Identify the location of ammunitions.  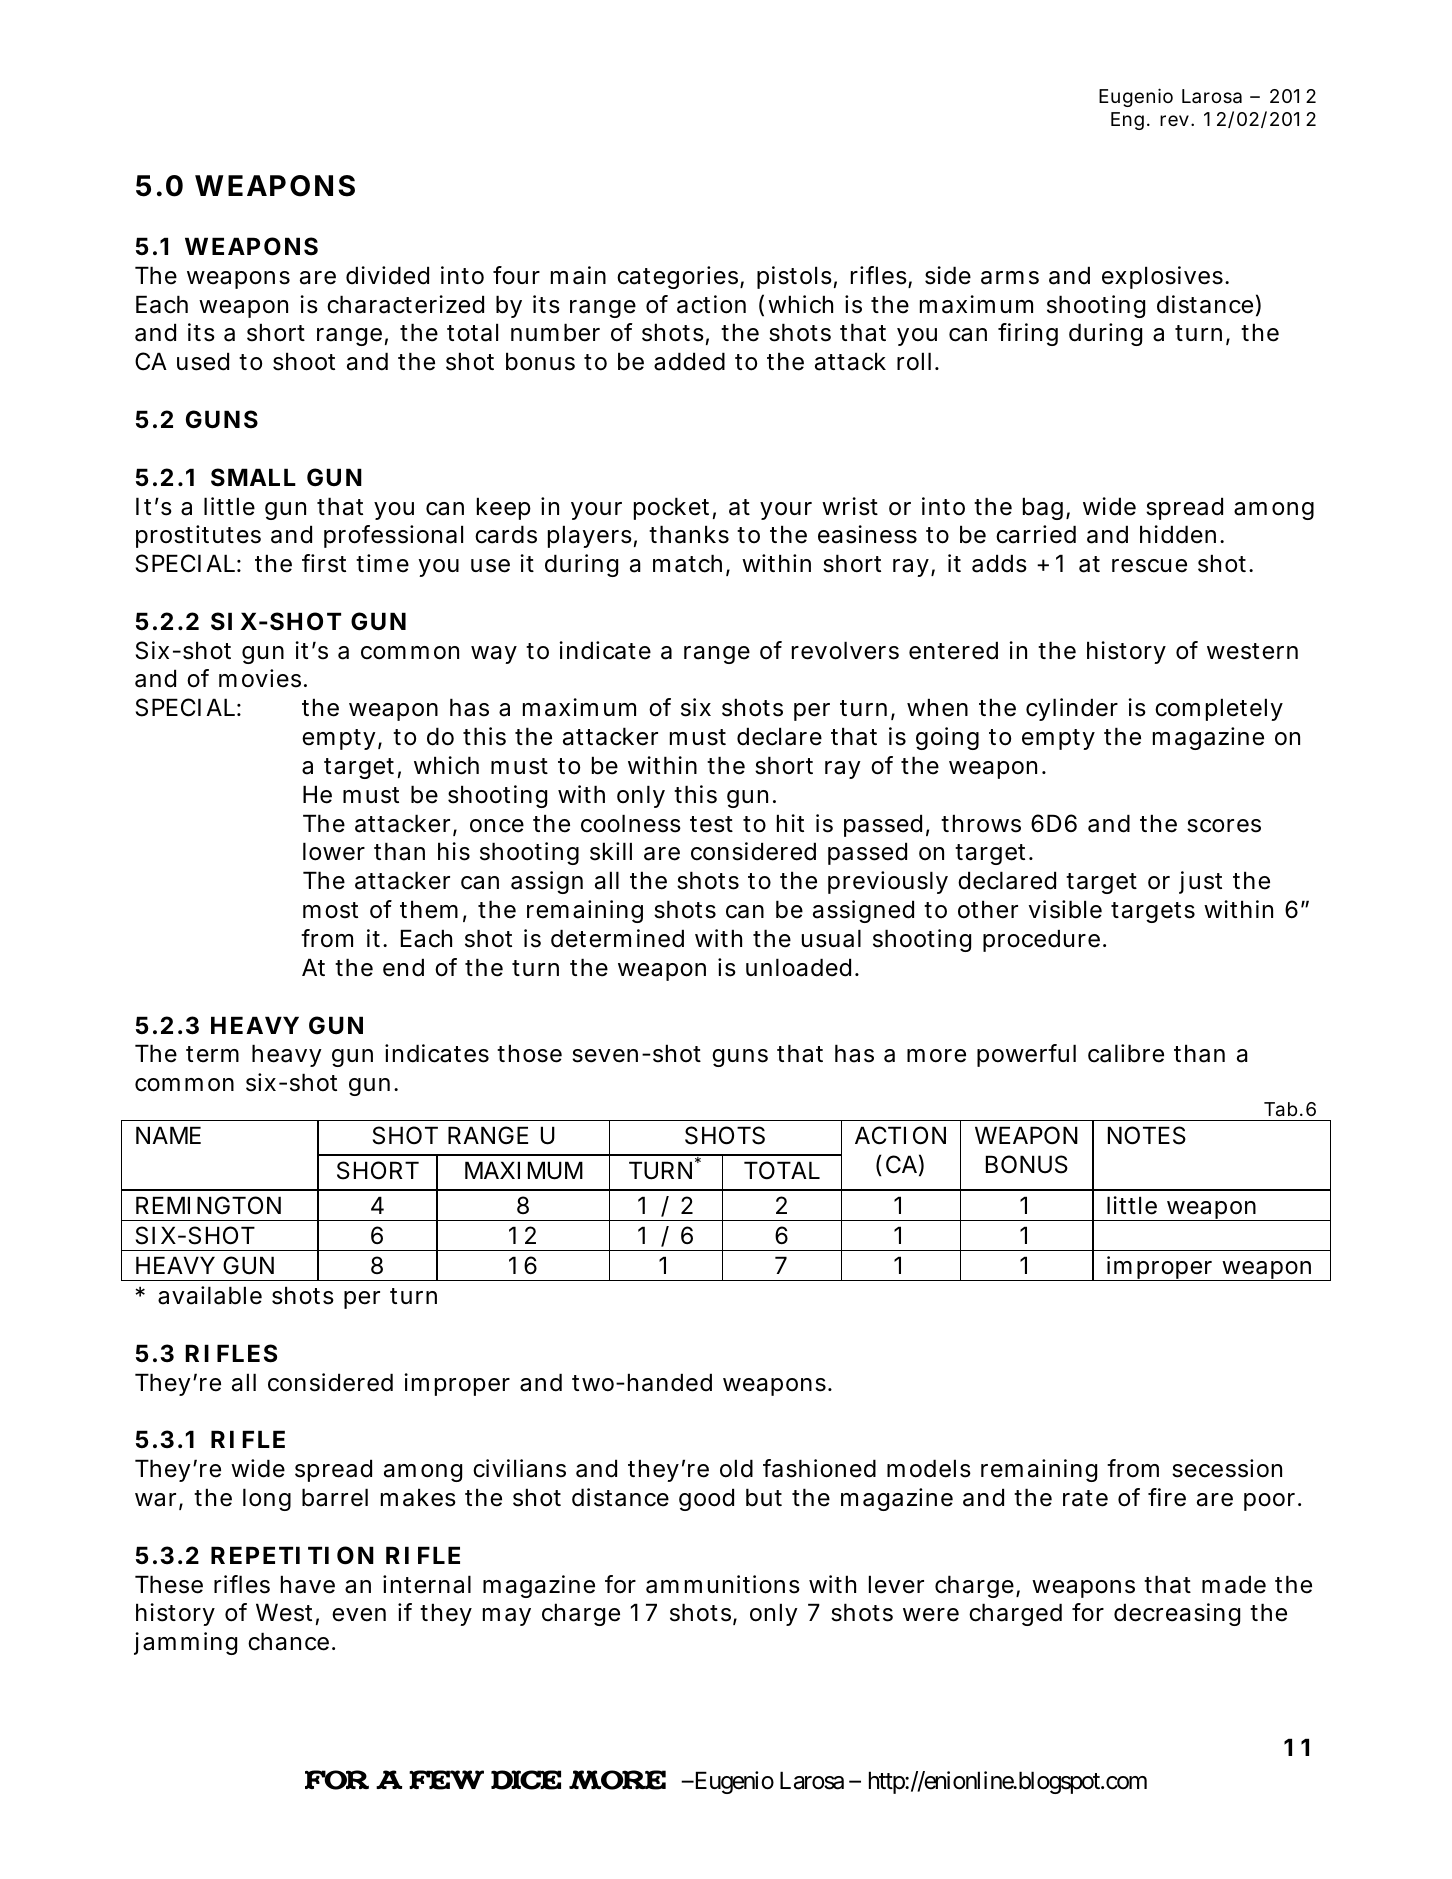
(723, 1584).
